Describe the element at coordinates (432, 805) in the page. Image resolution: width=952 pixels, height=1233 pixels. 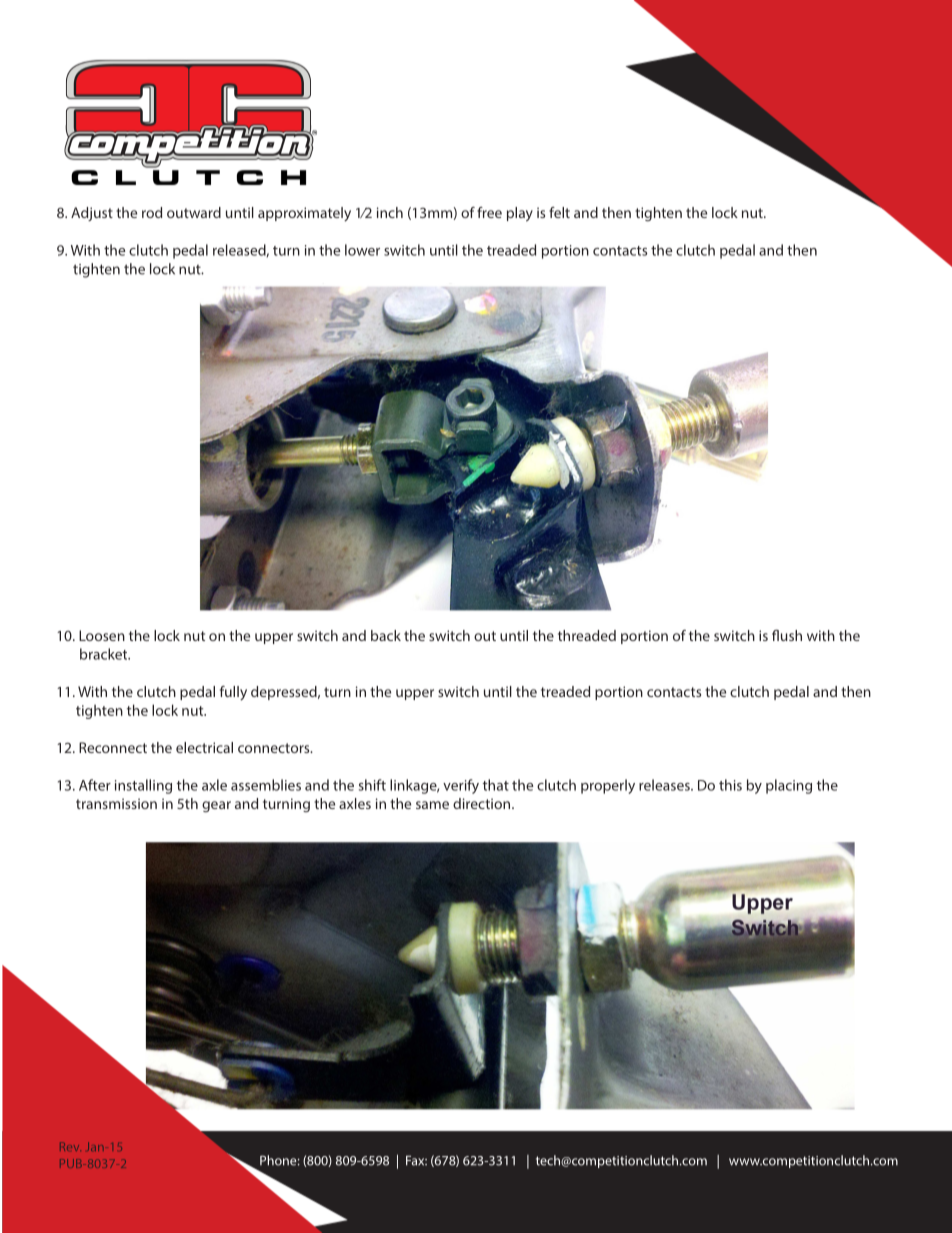
I see `same` at that location.
